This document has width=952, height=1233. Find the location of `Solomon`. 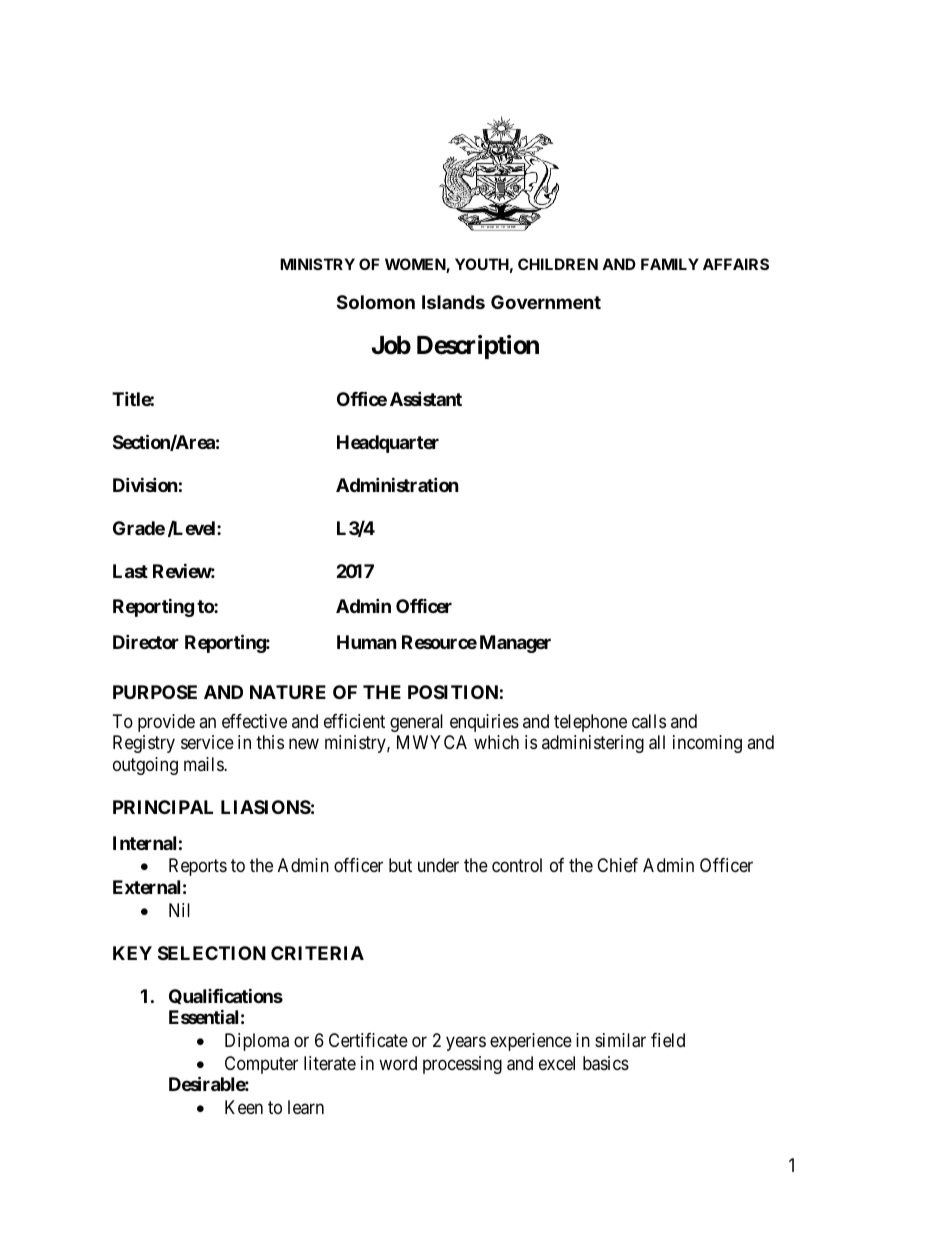

Solomon is located at coordinates (376, 302).
